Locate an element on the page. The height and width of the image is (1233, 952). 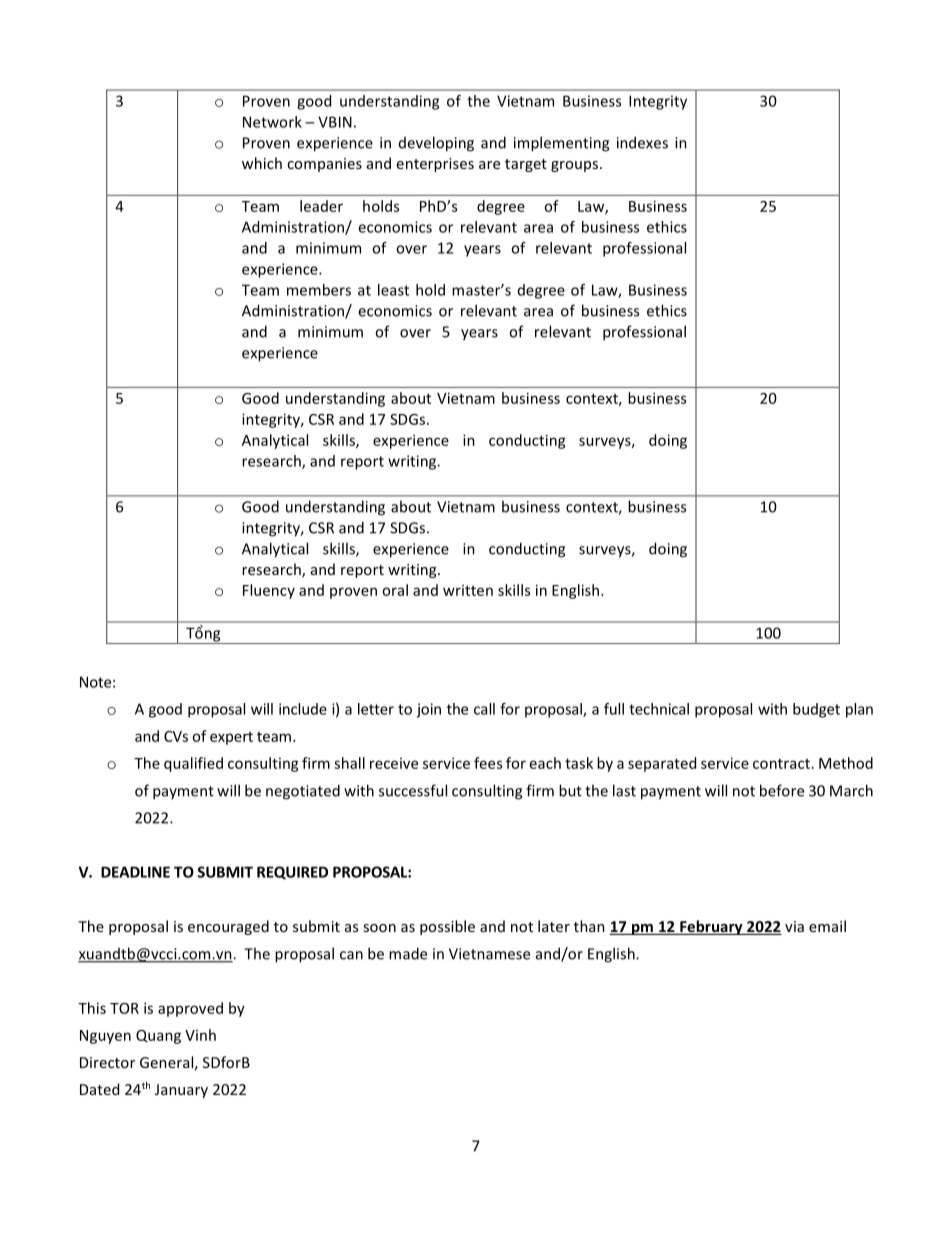
before is located at coordinates (782, 790).
